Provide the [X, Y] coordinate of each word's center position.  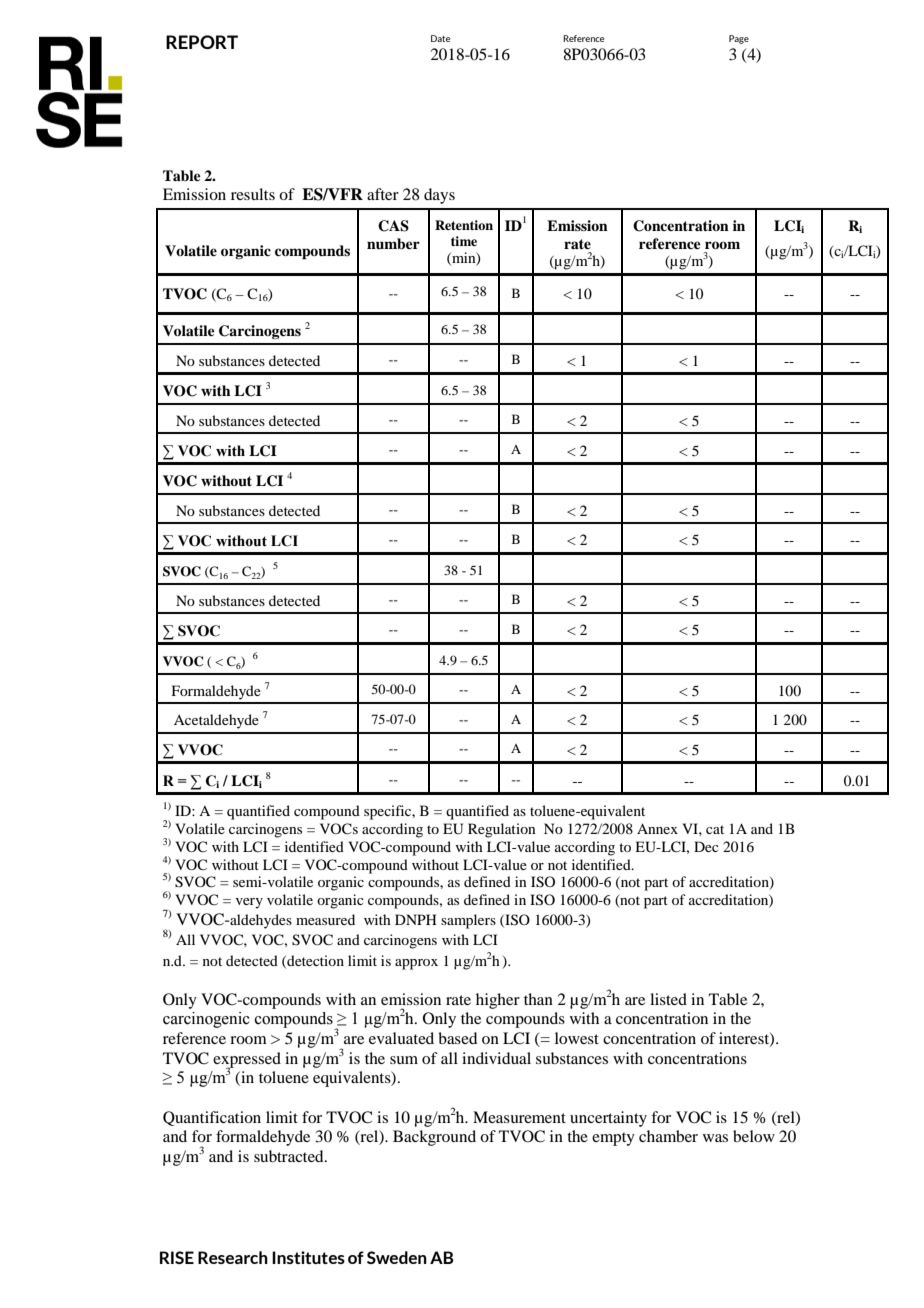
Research [233, 1257]
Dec [706, 846]
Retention [464, 225]
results [253, 194]
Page [739, 39]
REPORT [202, 42]
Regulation [502, 830]
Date [440, 38]
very [249, 903]
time [464, 241]
